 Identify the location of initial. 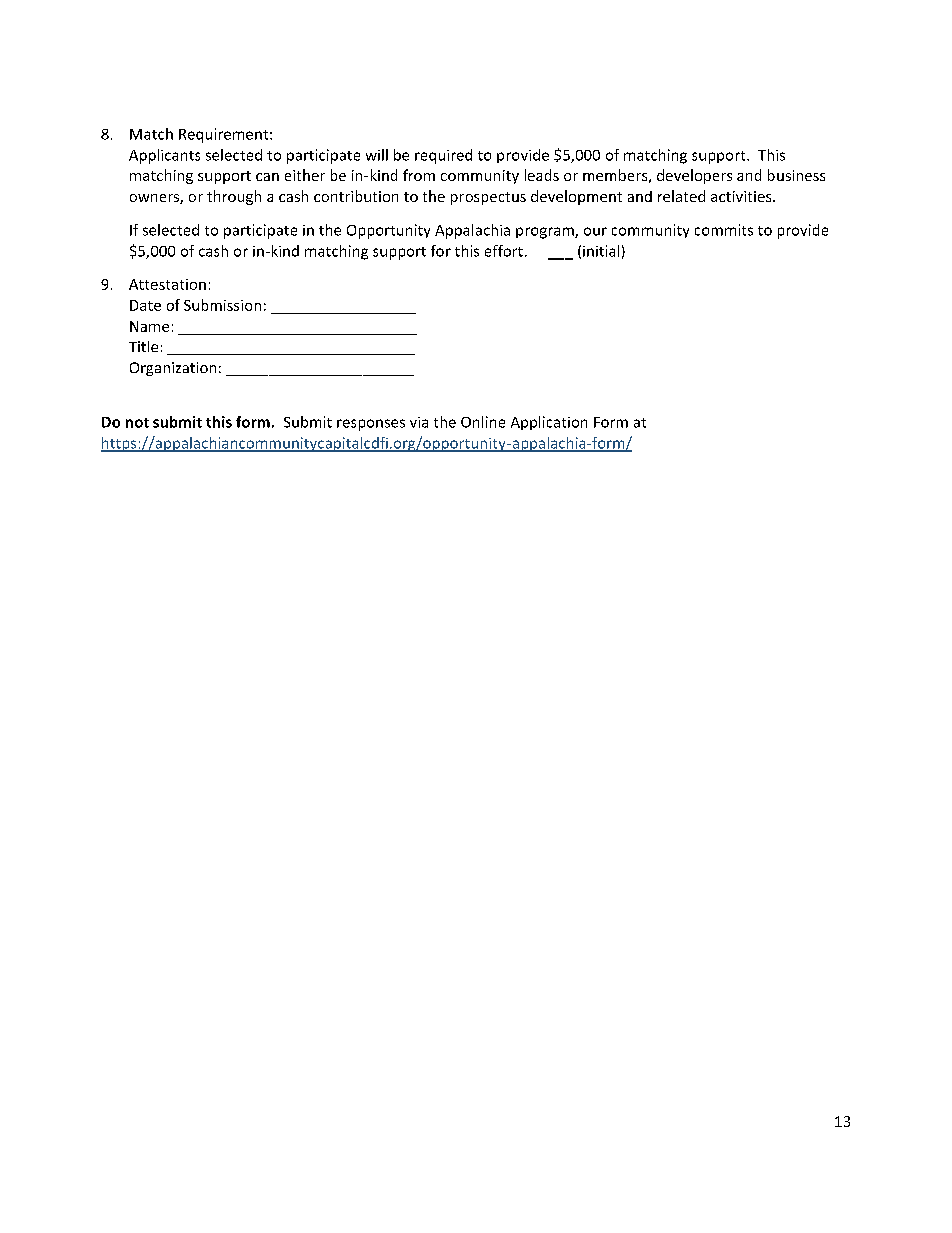
(601, 251).
